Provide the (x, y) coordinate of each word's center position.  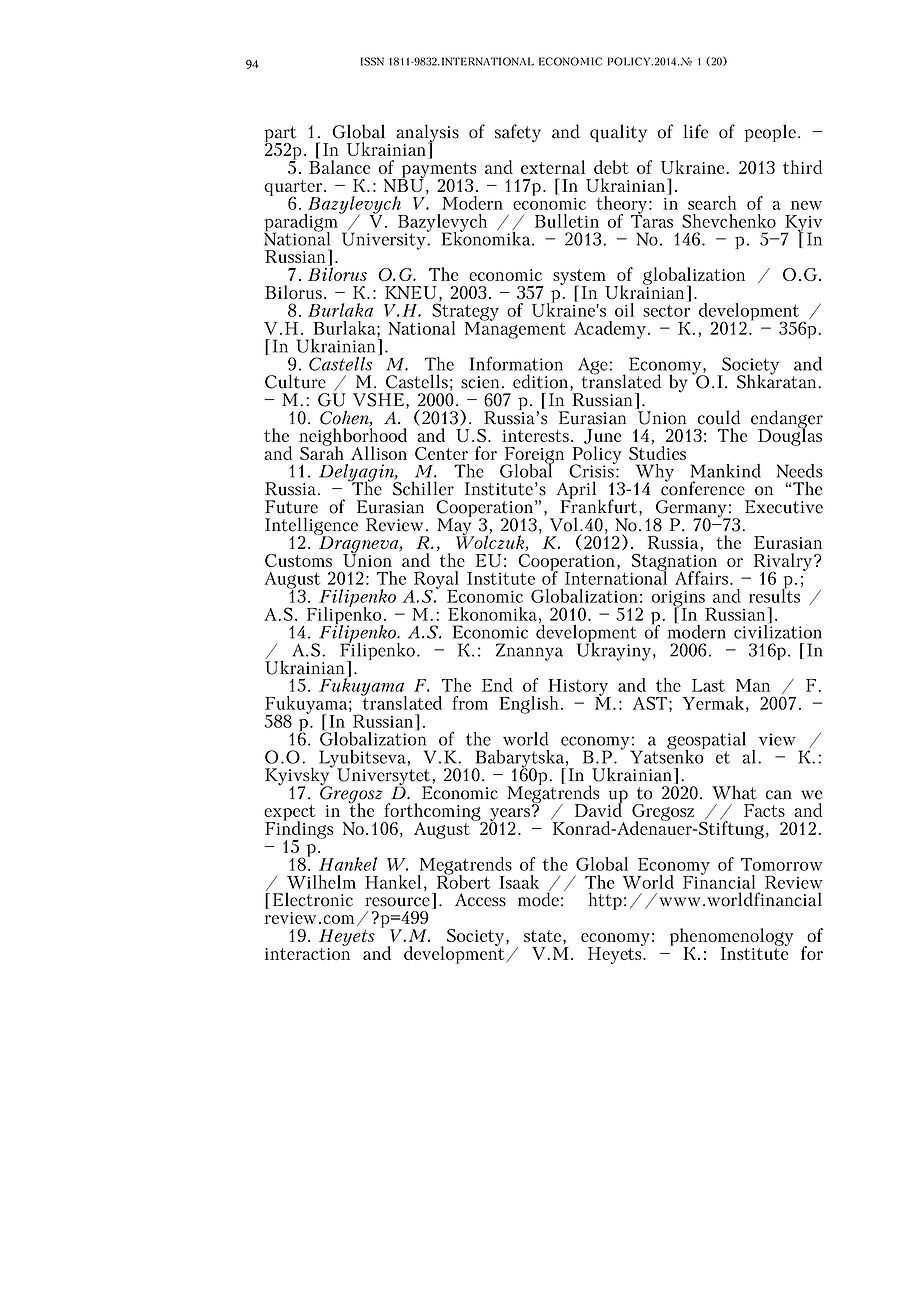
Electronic (313, 899)
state (544, 937)
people (770, 133)
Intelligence (311, 527)
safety (518, 133)
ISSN (372, 61)
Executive (784, 507)
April (577, 491)
